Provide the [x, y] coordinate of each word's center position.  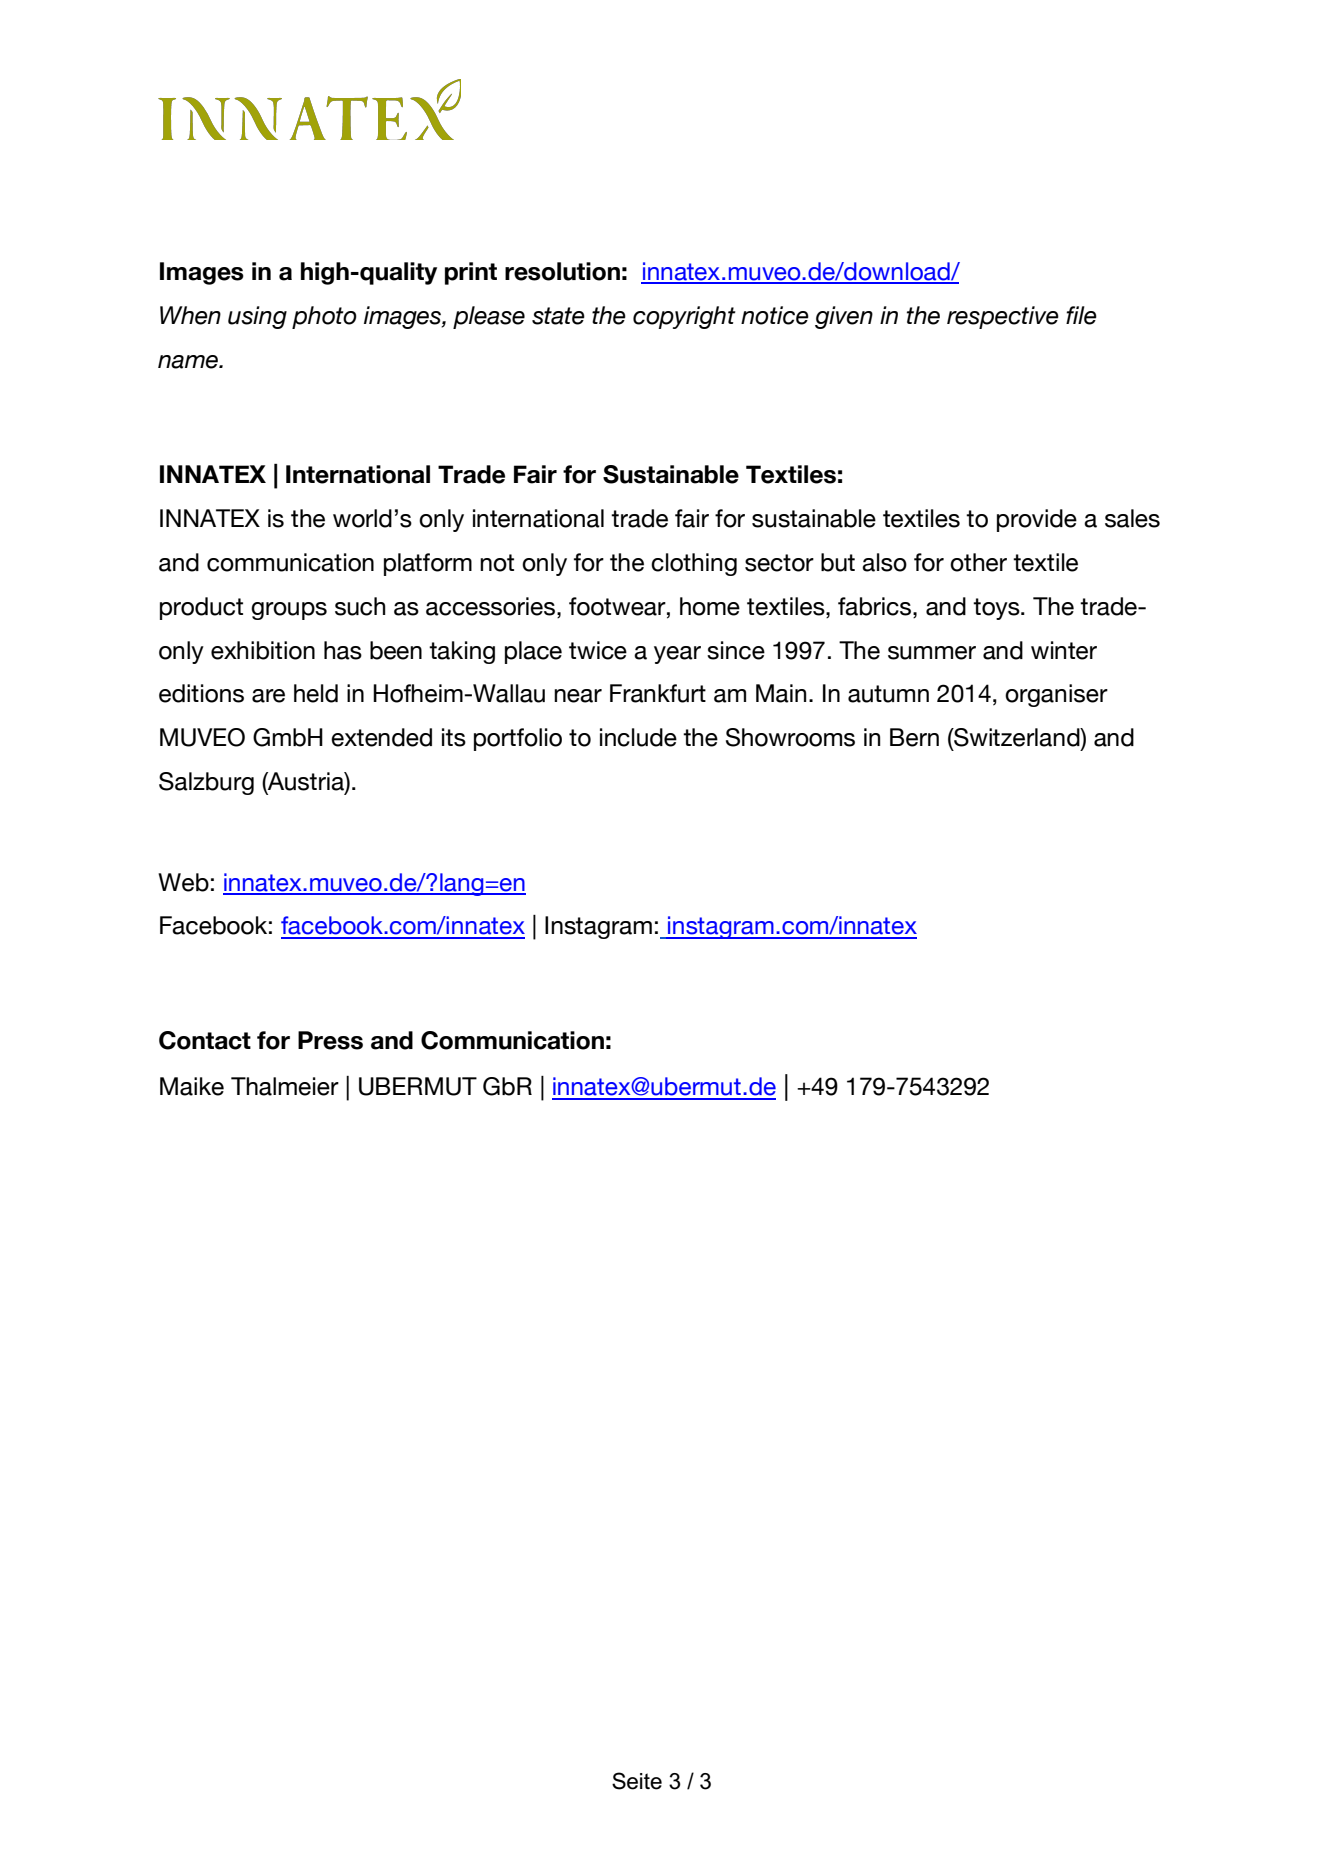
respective [1003, 317]
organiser [1056, 695]
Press [330, 1040]
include [638, 737]
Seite [637, 1781]
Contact [205, 1040]
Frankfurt [658, 693]
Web [183, 882]
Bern [914, 737]
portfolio [518, 739]
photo [324, 317]
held [316, 693]
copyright [684, 317]
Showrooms [790, 737]
